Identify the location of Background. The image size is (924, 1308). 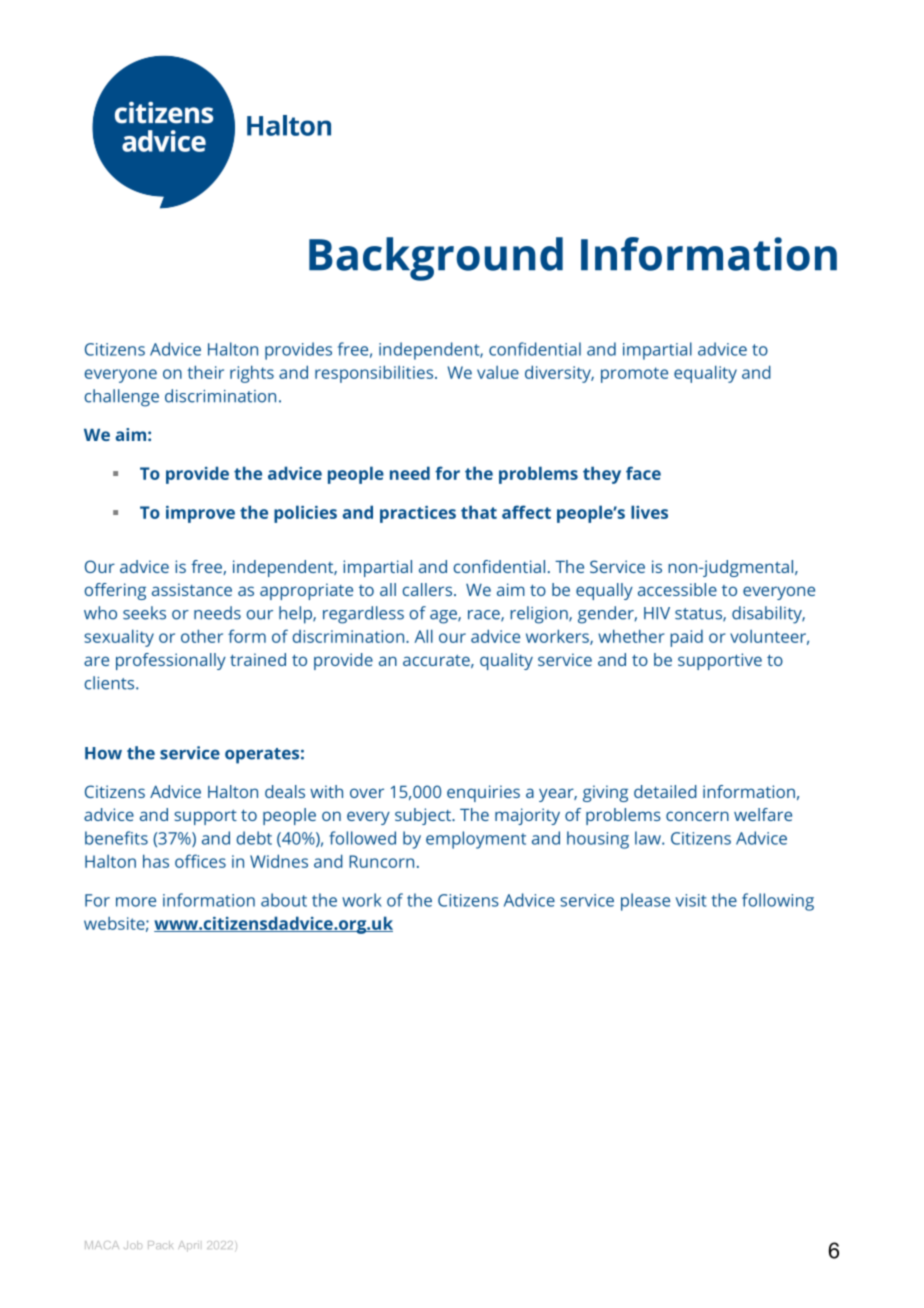
(436, 259).
